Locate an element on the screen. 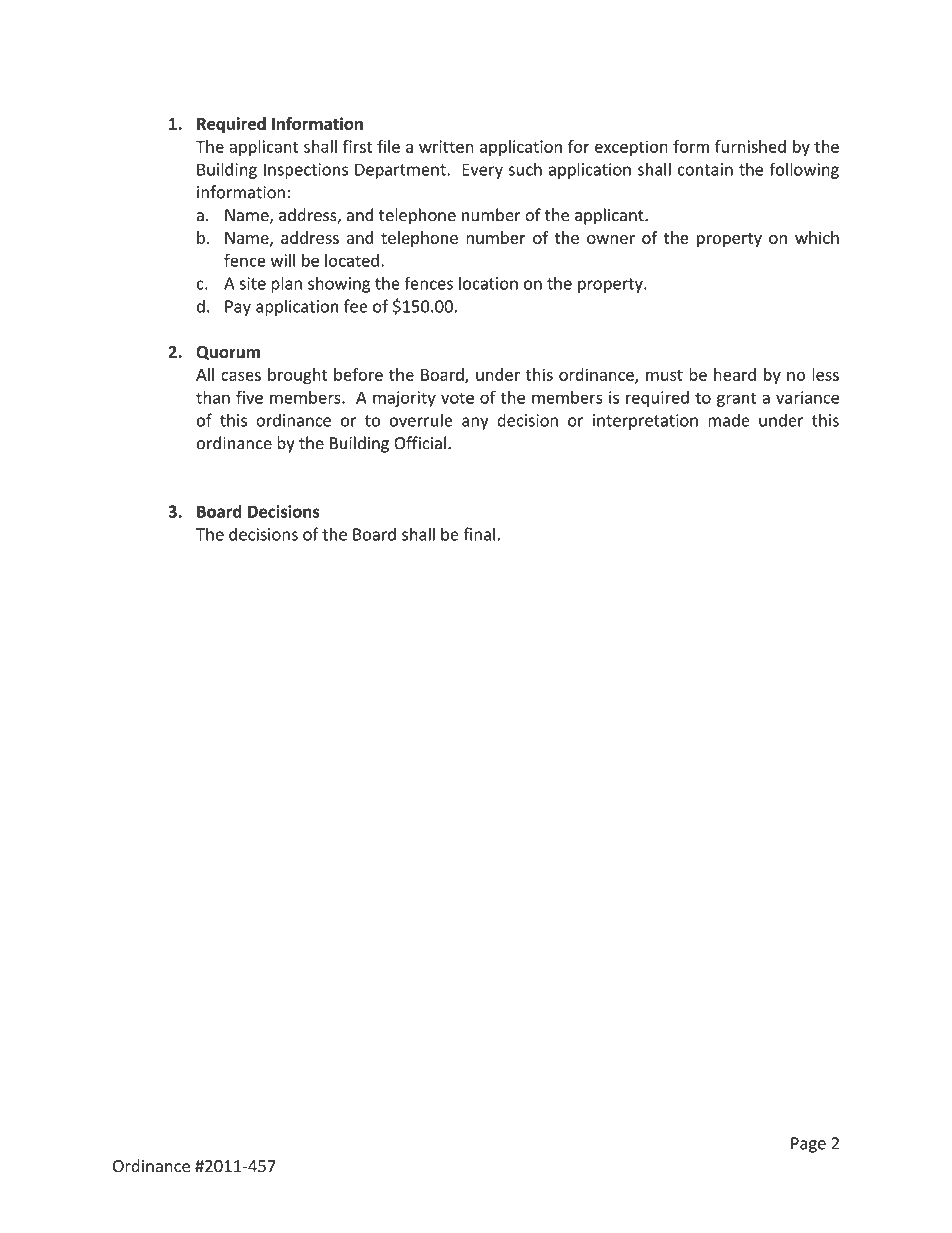  Page is located at coordinates (808, 1145).
